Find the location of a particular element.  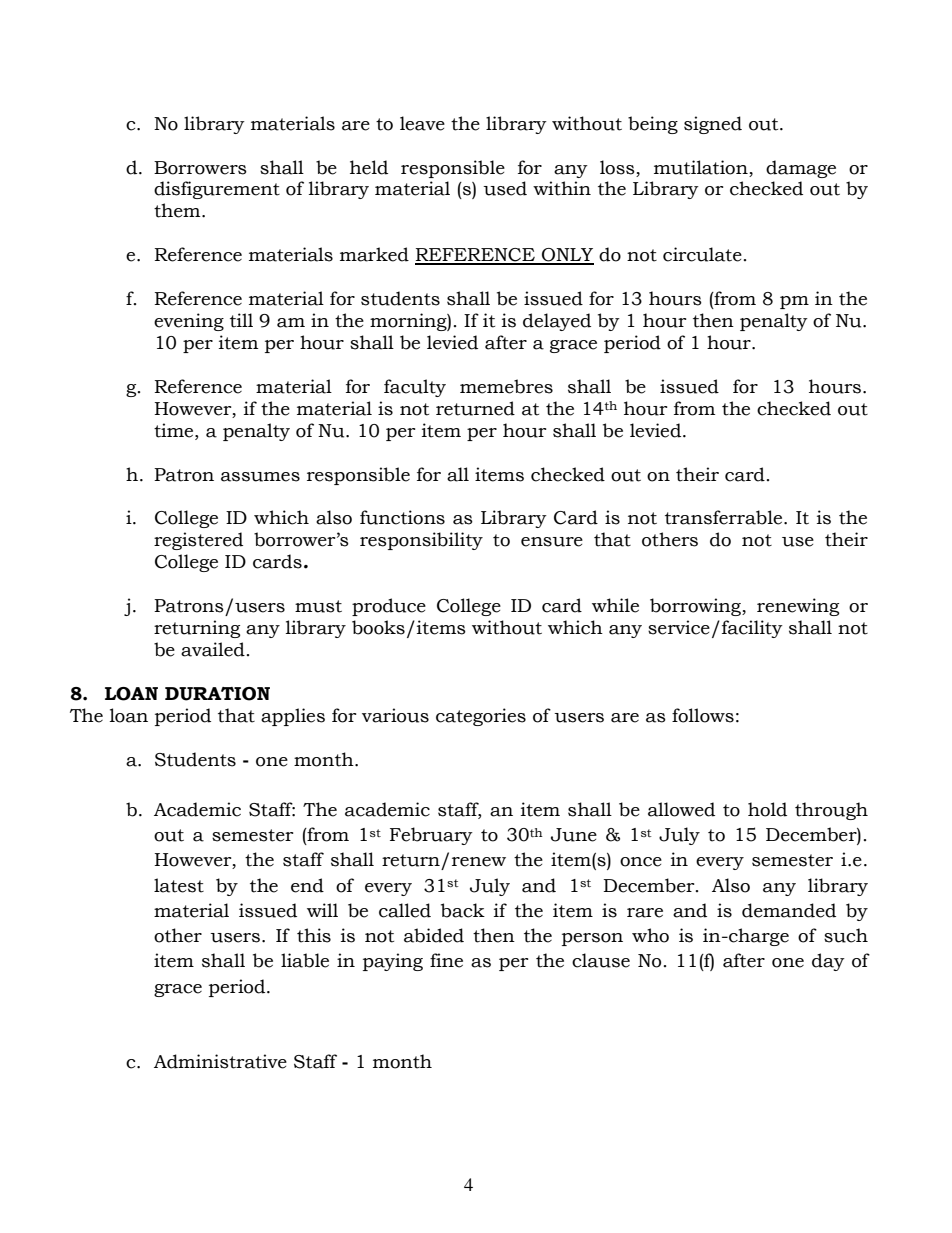

must is located at coordinates (318, 606).
